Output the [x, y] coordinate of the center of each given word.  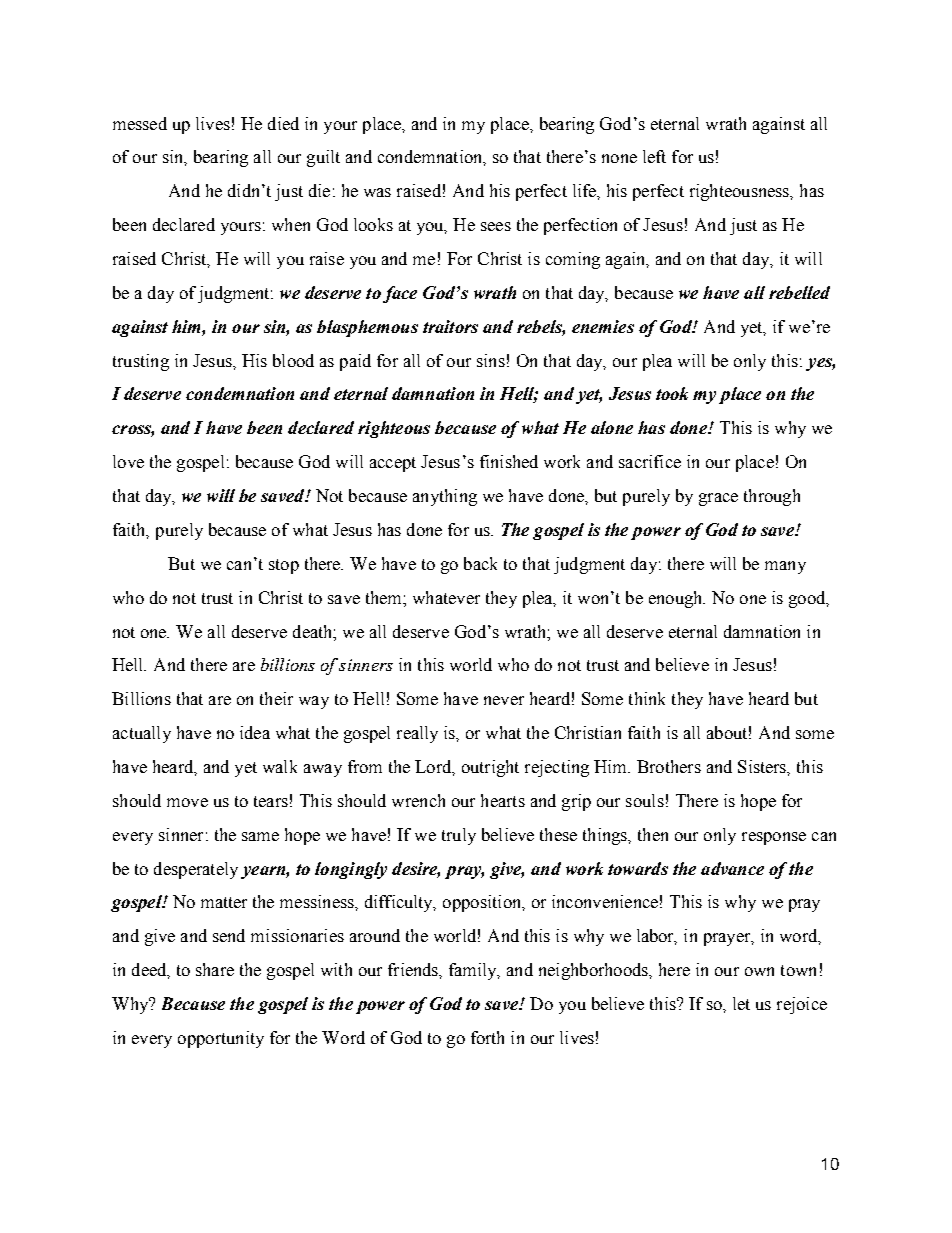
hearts [503, 800]
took [672, 393]
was [377, 192]
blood [293, 360]
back [480, 563]
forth [487, 1037]
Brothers [669, 766]
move [187, 802]
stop [284, 566]
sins [491, 360]
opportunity [221, 1039]
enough [677, 599]
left [654, 156]
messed [140, 123]
